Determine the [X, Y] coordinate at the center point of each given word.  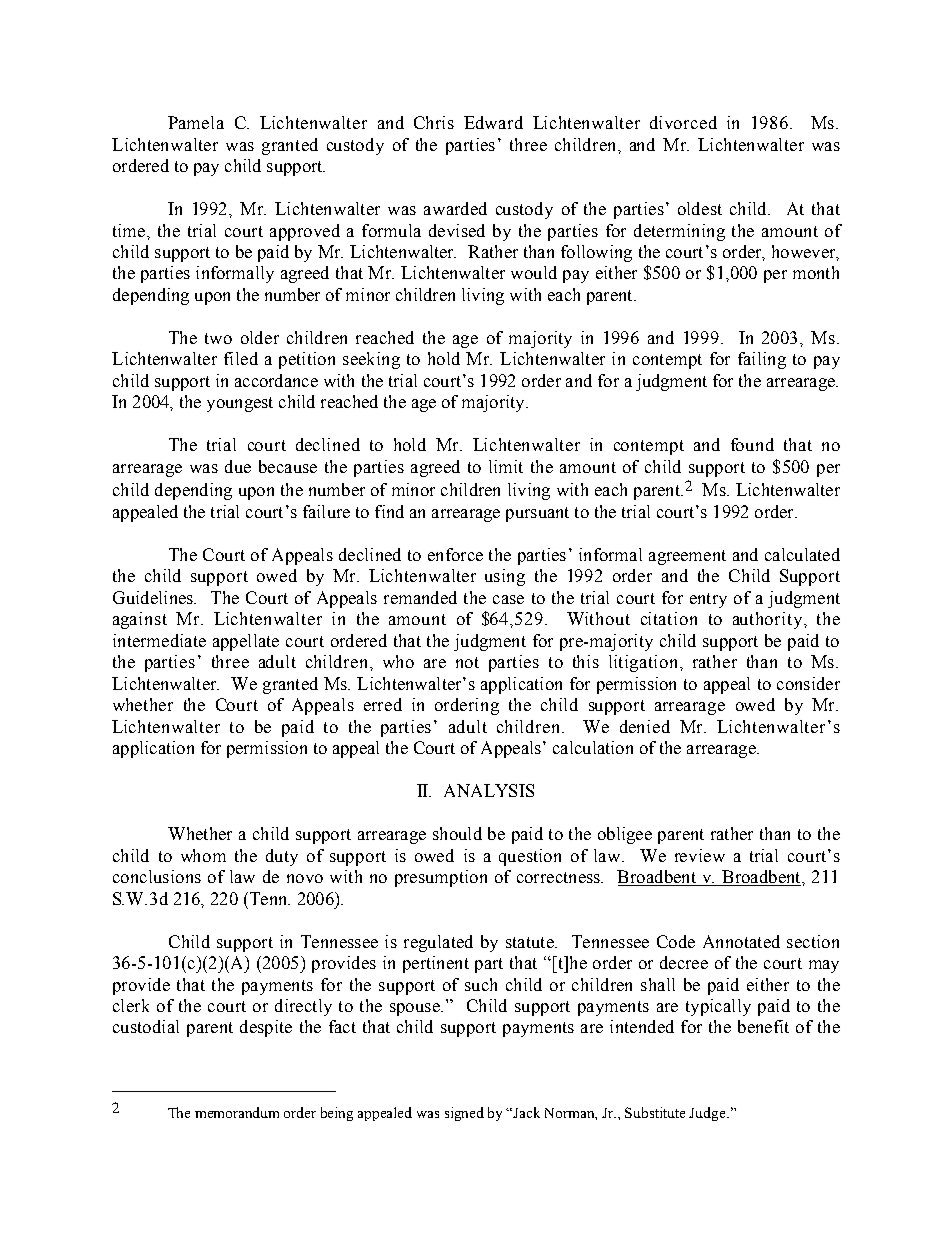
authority [769, 620]
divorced [683, 122]
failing [762, 360]
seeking [371, 360]
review [700, 855]
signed [464, 1114]
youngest [240, 404]
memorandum [237, 1112]
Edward [493, 122]
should [457, 833]
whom [203, 855]
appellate [246, 642]
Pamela [196, 122]
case [508, 599]
